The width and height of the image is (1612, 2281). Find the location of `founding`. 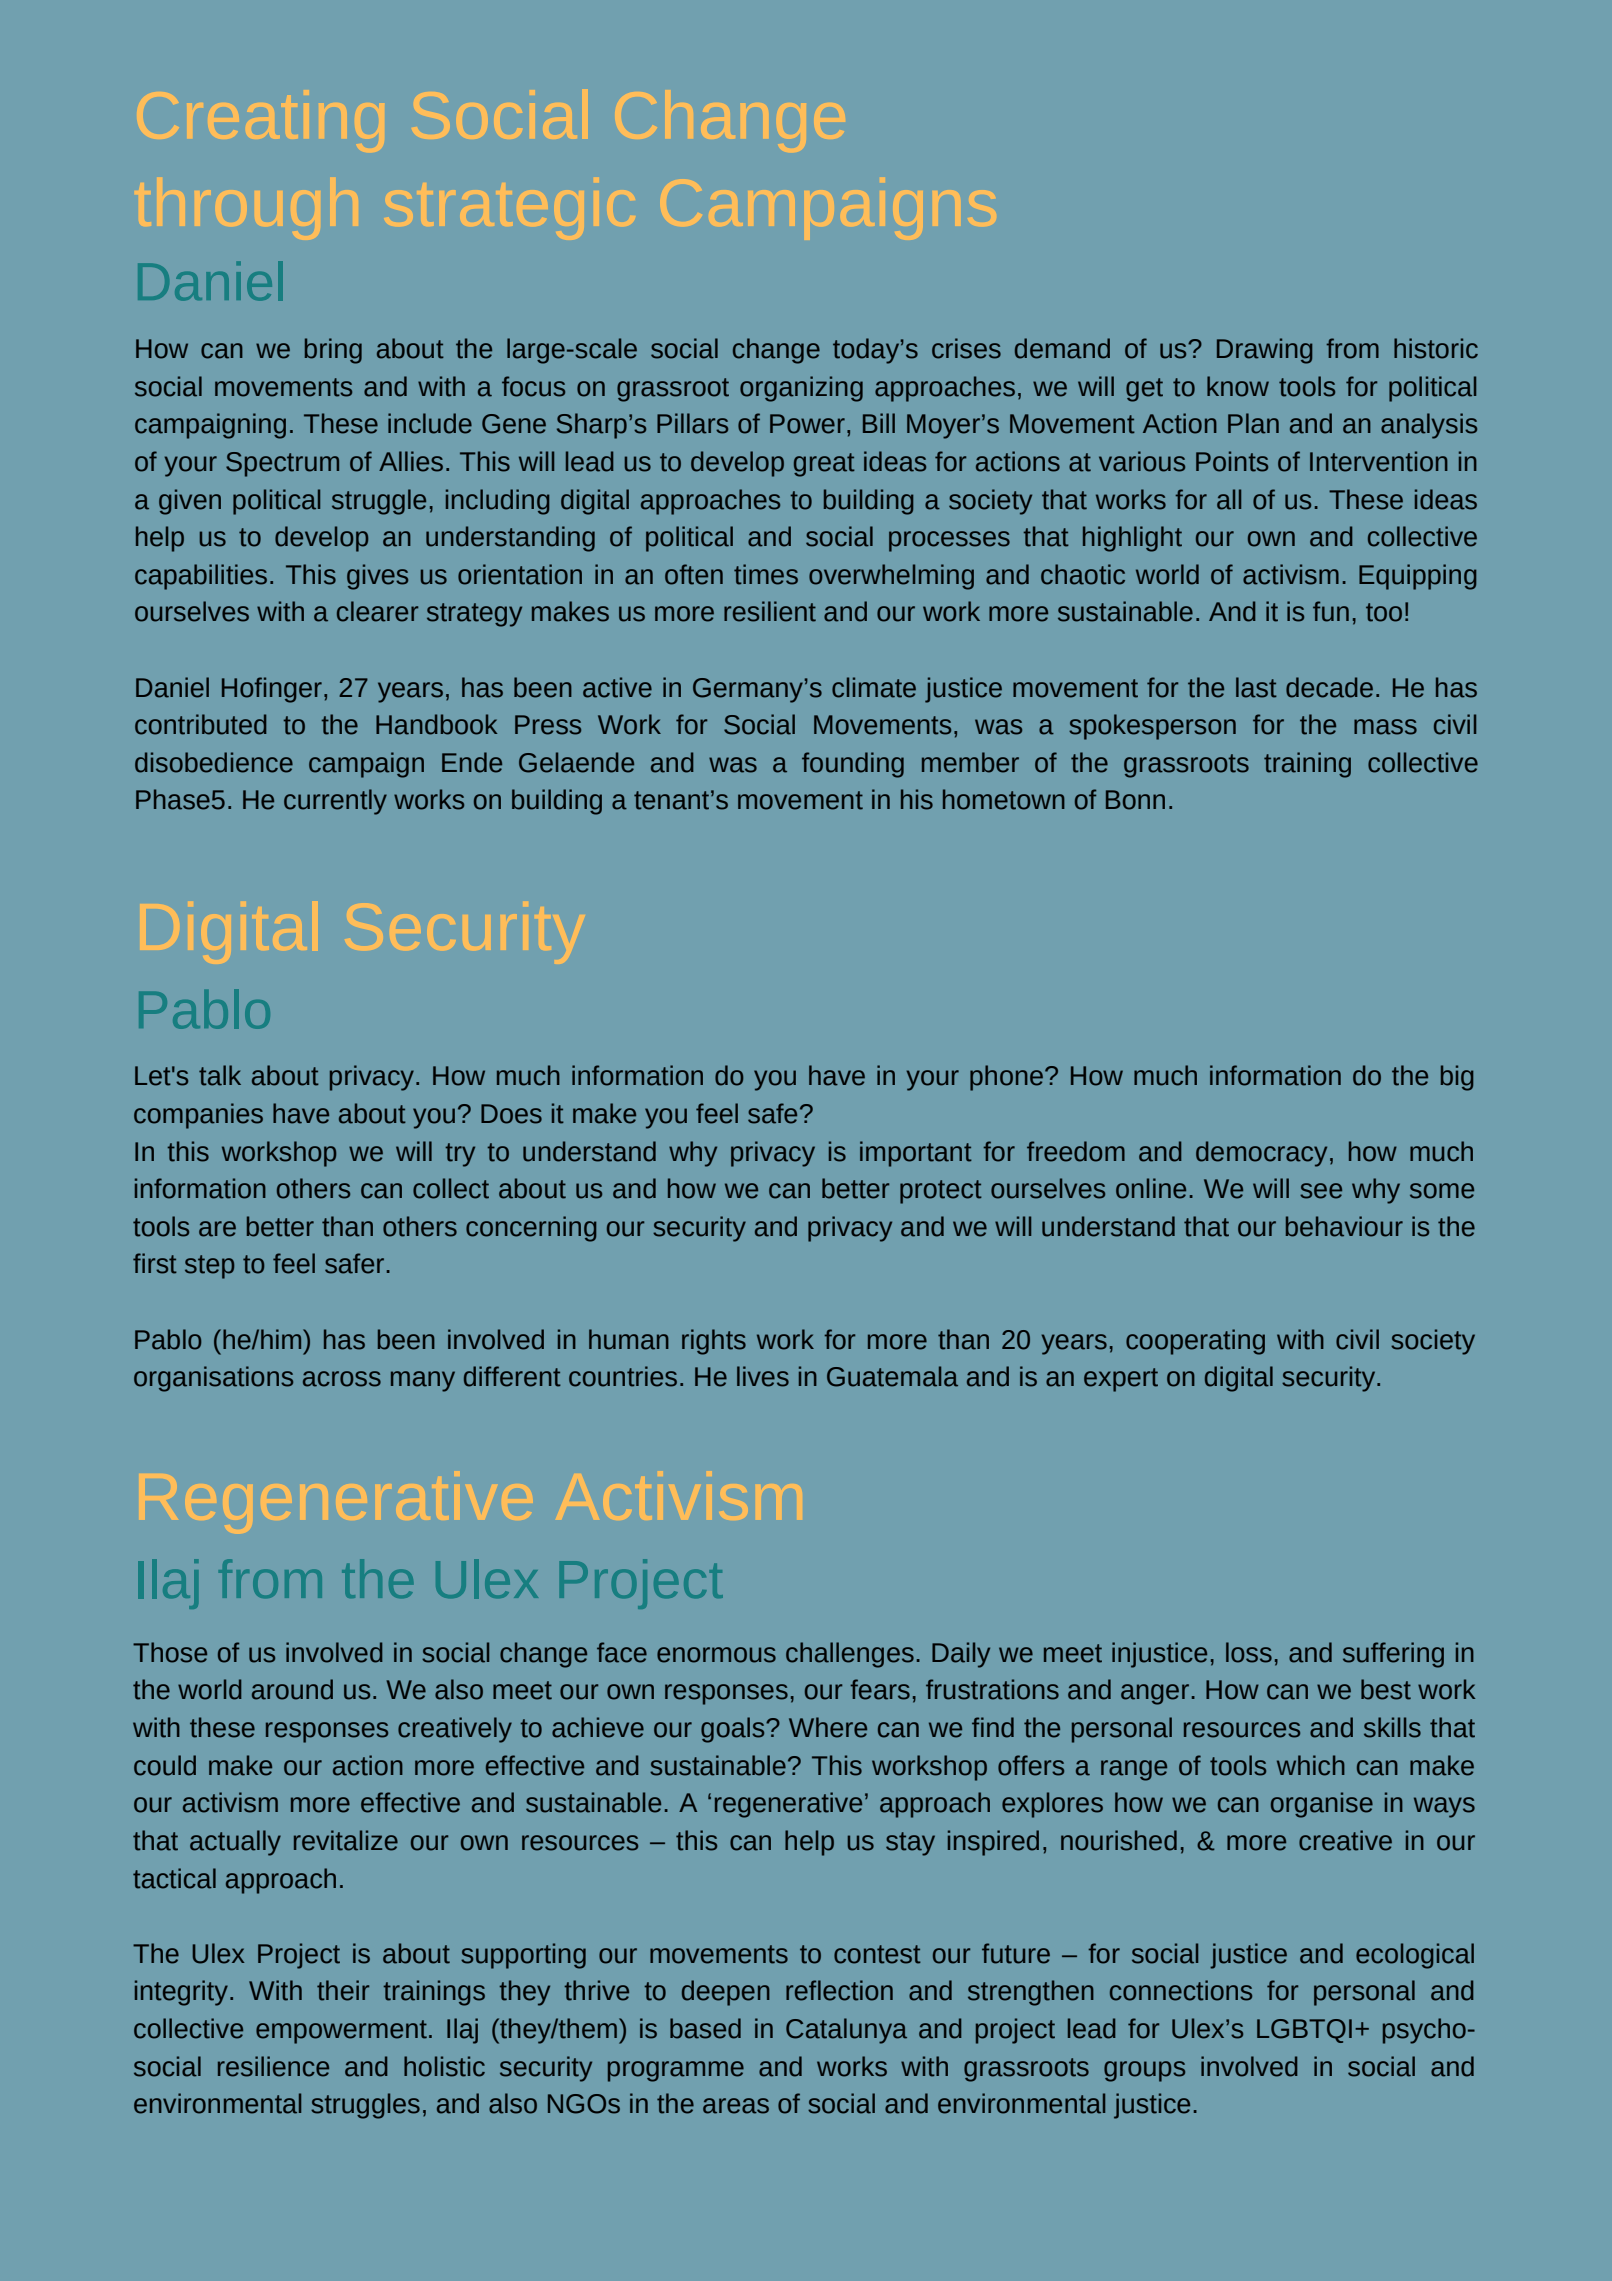

founding is located at coordinates (853, 765).
